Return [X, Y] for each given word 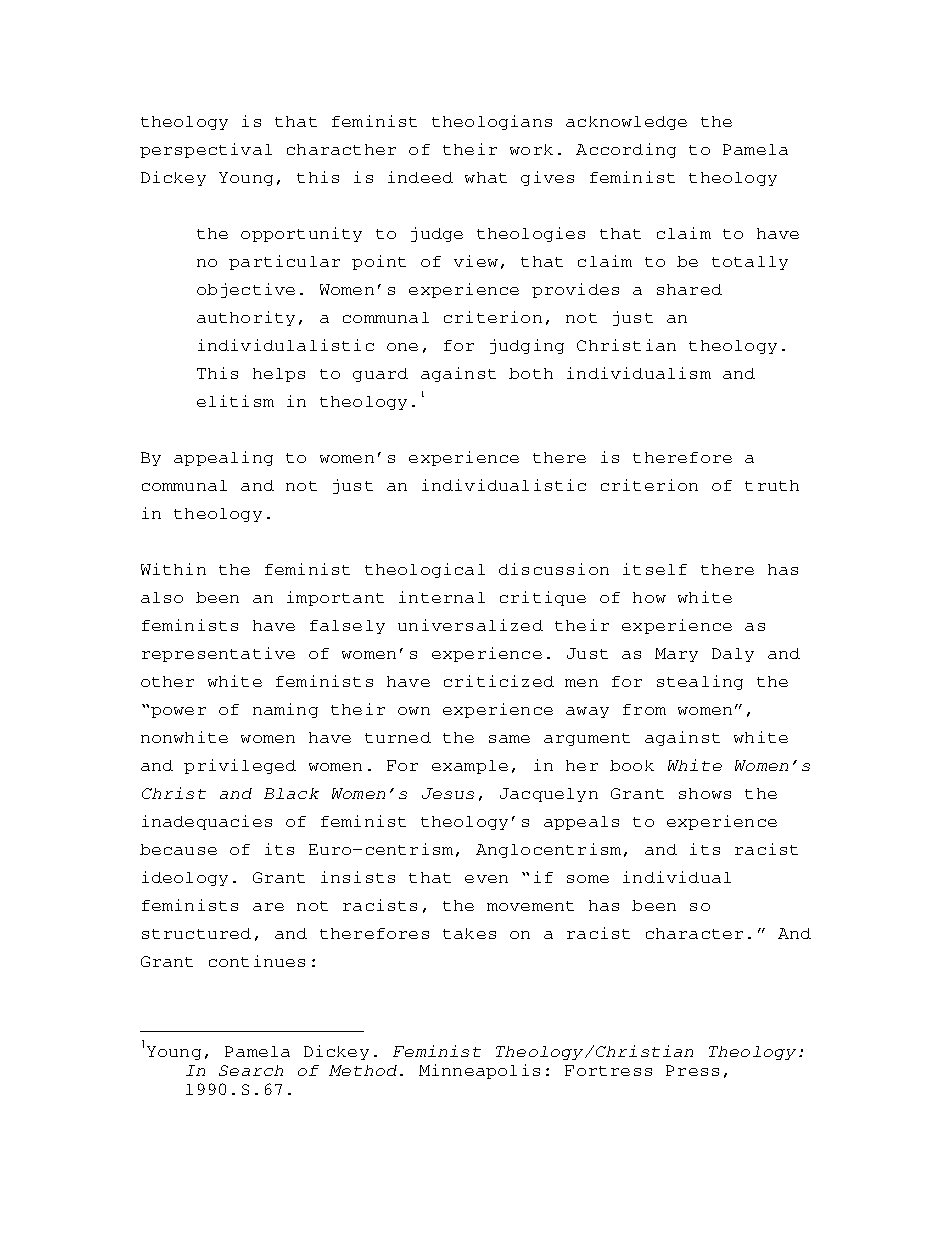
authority [246, 318]
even [486, 879]
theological [425, 570]
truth [772, 485]
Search [251, 1070]
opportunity [301, 234]
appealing [223, 458]
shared [689, 289]
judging [527, 346]
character [694, 933]
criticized [499, 681]
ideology [185, 878]
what [486, 177]
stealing [700, 682]
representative [218, 654]
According [626, 150]
